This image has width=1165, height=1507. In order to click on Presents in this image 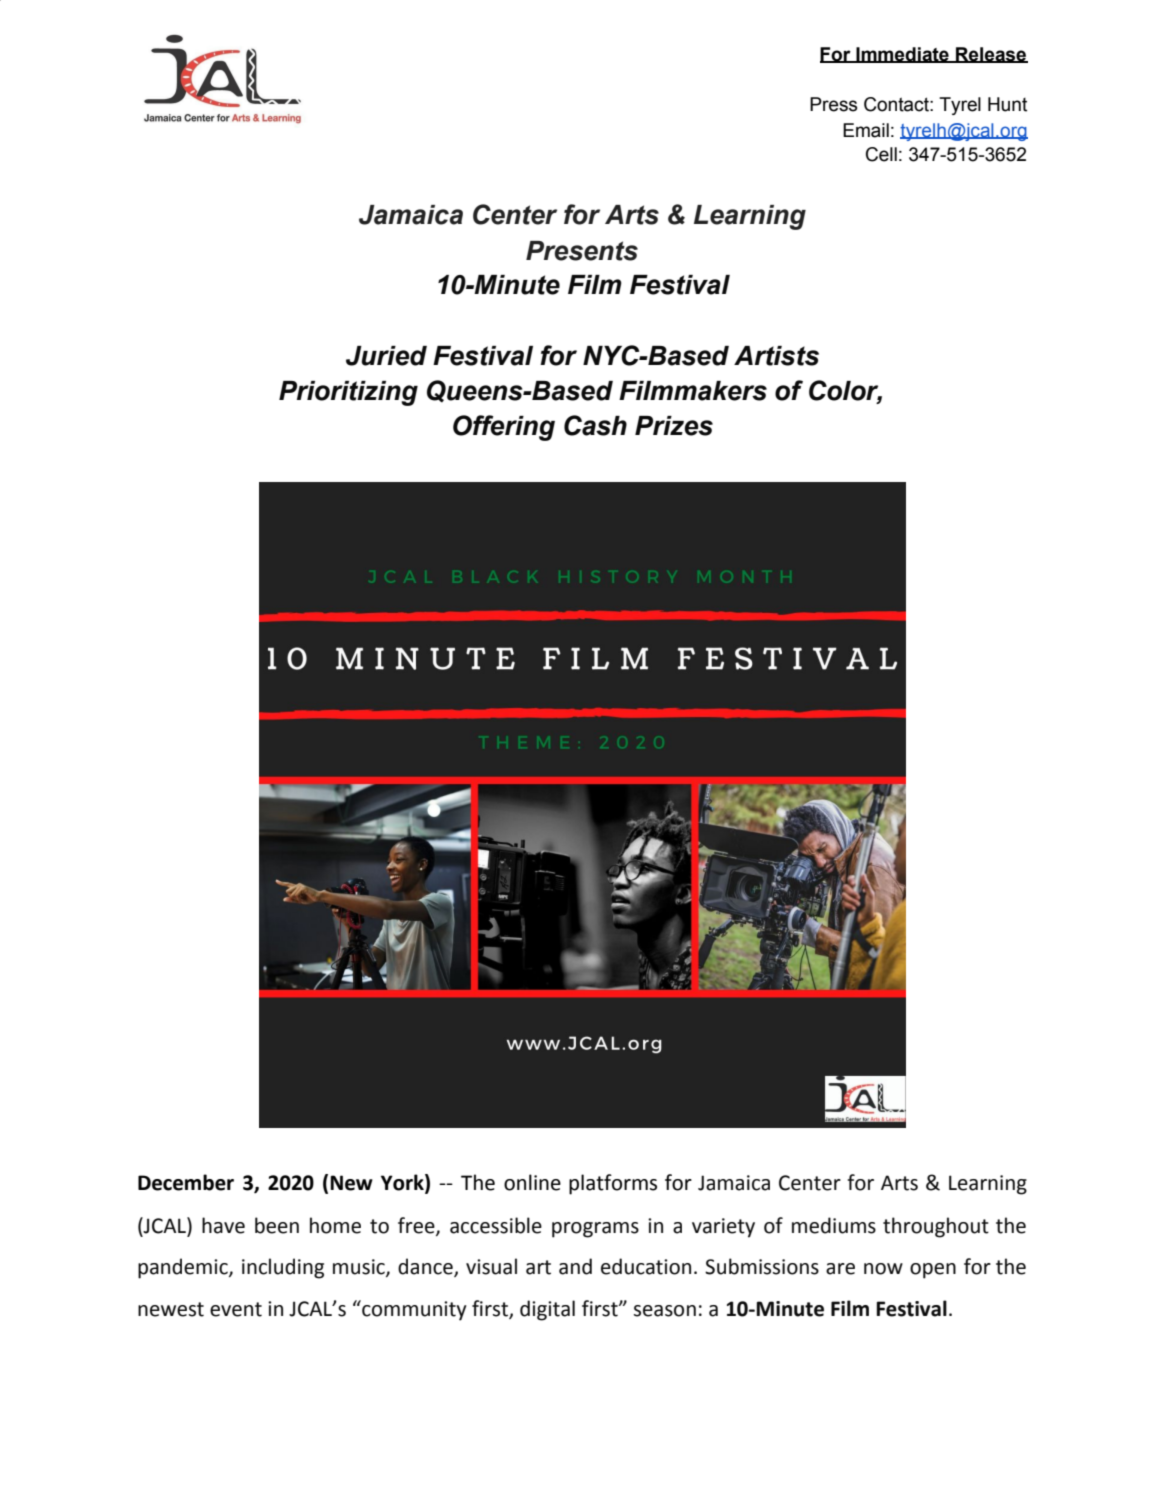, I will do `click(582, 251)`.
